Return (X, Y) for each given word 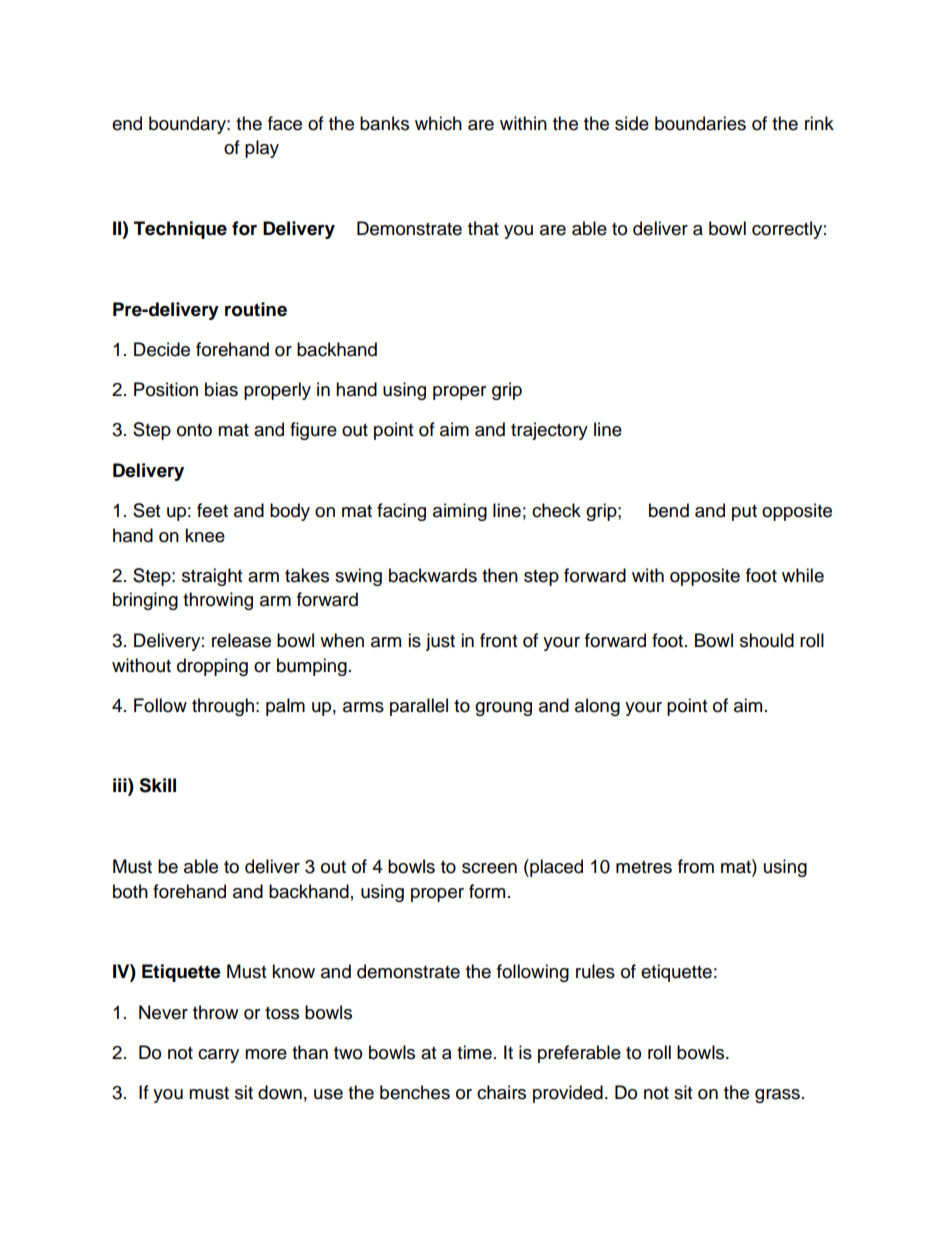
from (696, 866)
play (262, 149)
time (474, 1052)
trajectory (549, 431)
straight (212, 577)
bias (221, 389)
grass (777, 1096)
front (498, 640)
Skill (157, 785)
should (767, 640)
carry (218, 1056)
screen (489, 868)
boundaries (700, 123)
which (438, 123)
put (744, 513)
